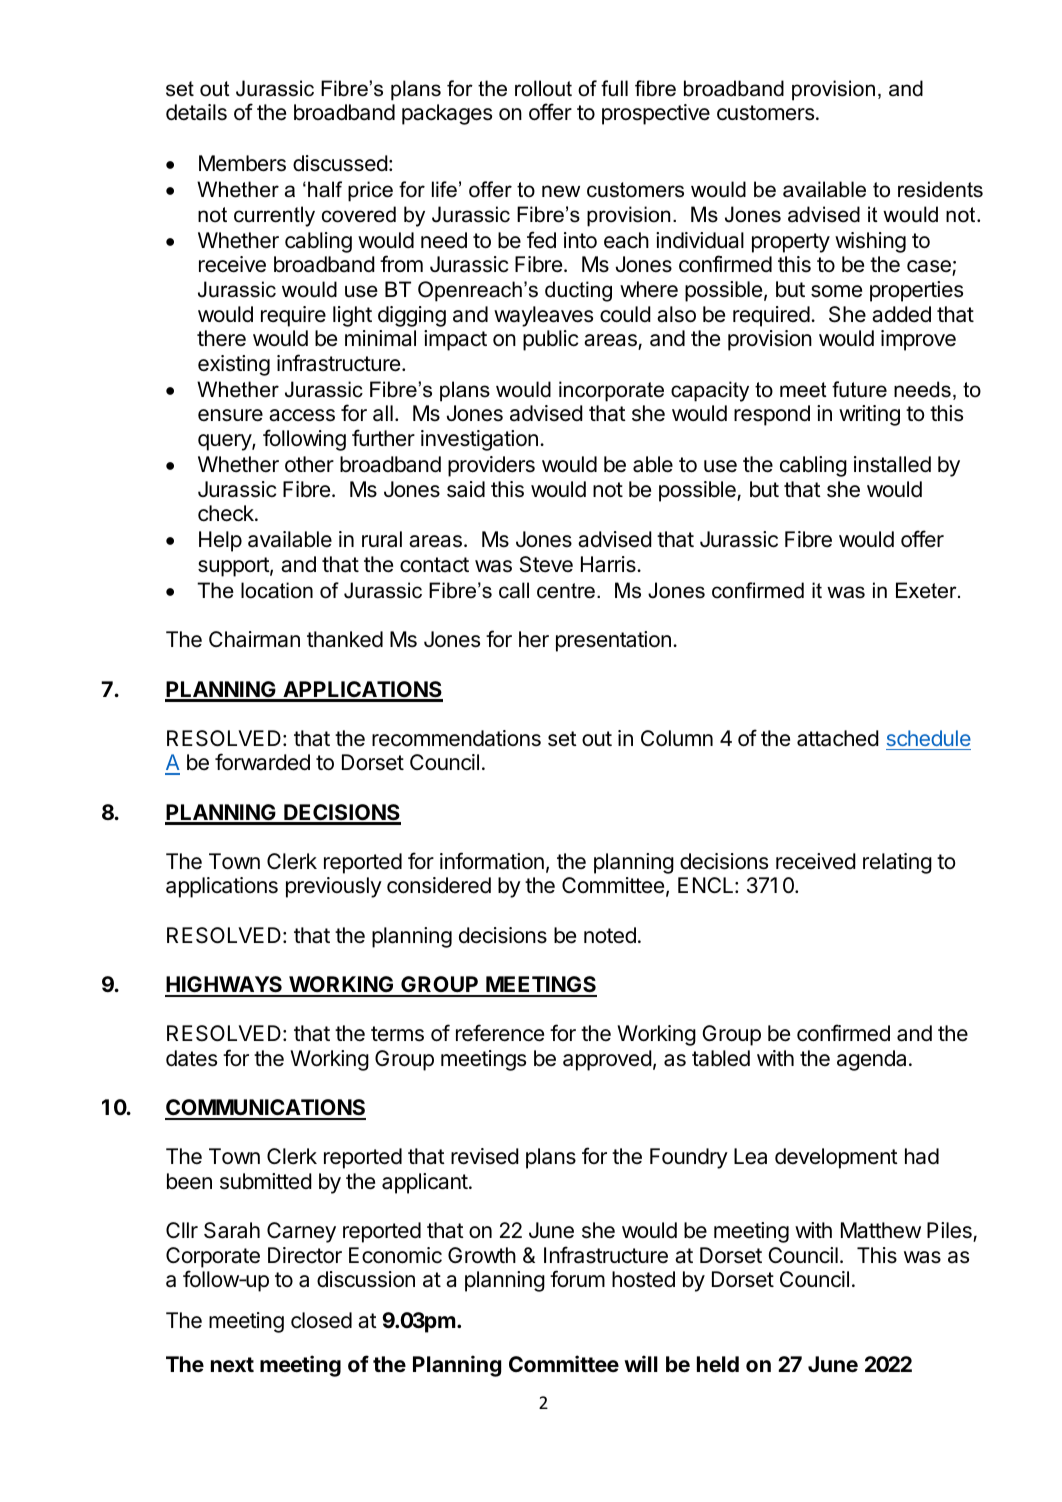 The height and width of the page is (1502, 1062). What do you see at coordinates (242, 163) in the page?
I see `Members` at bounding box center [242, 163].
